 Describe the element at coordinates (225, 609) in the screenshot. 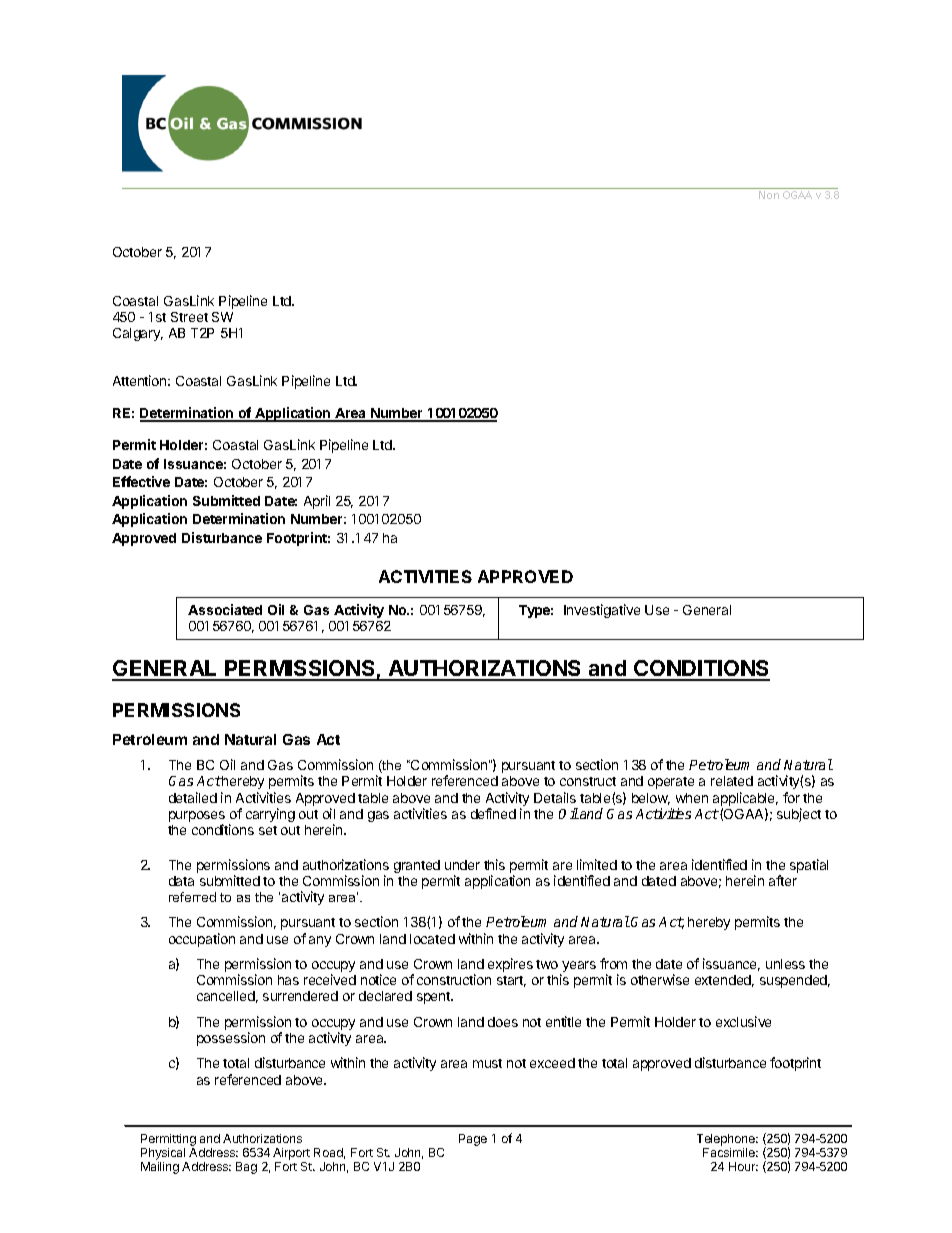

I see `Associated` at that location.
